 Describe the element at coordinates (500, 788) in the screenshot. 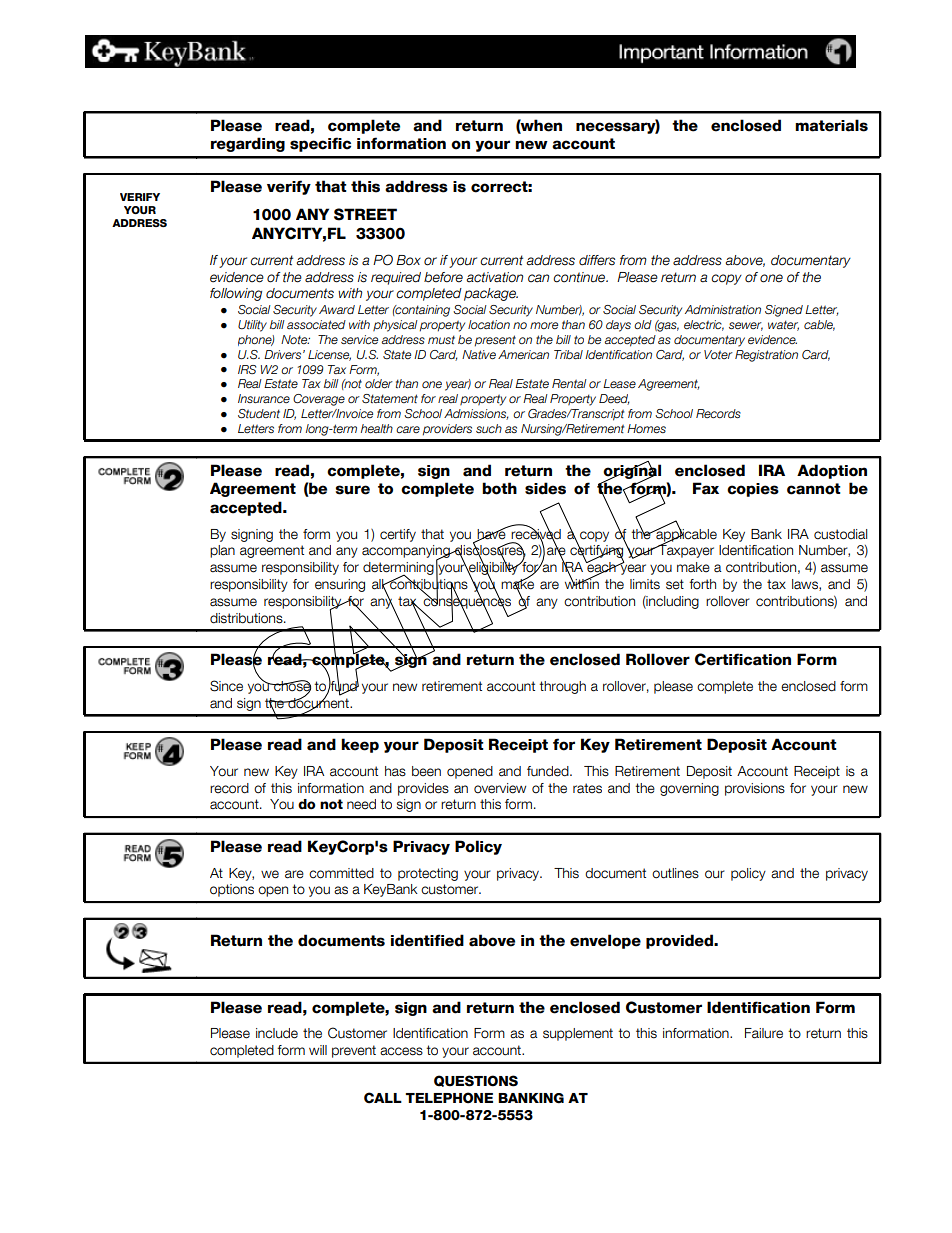

I see `overview` at that location.
